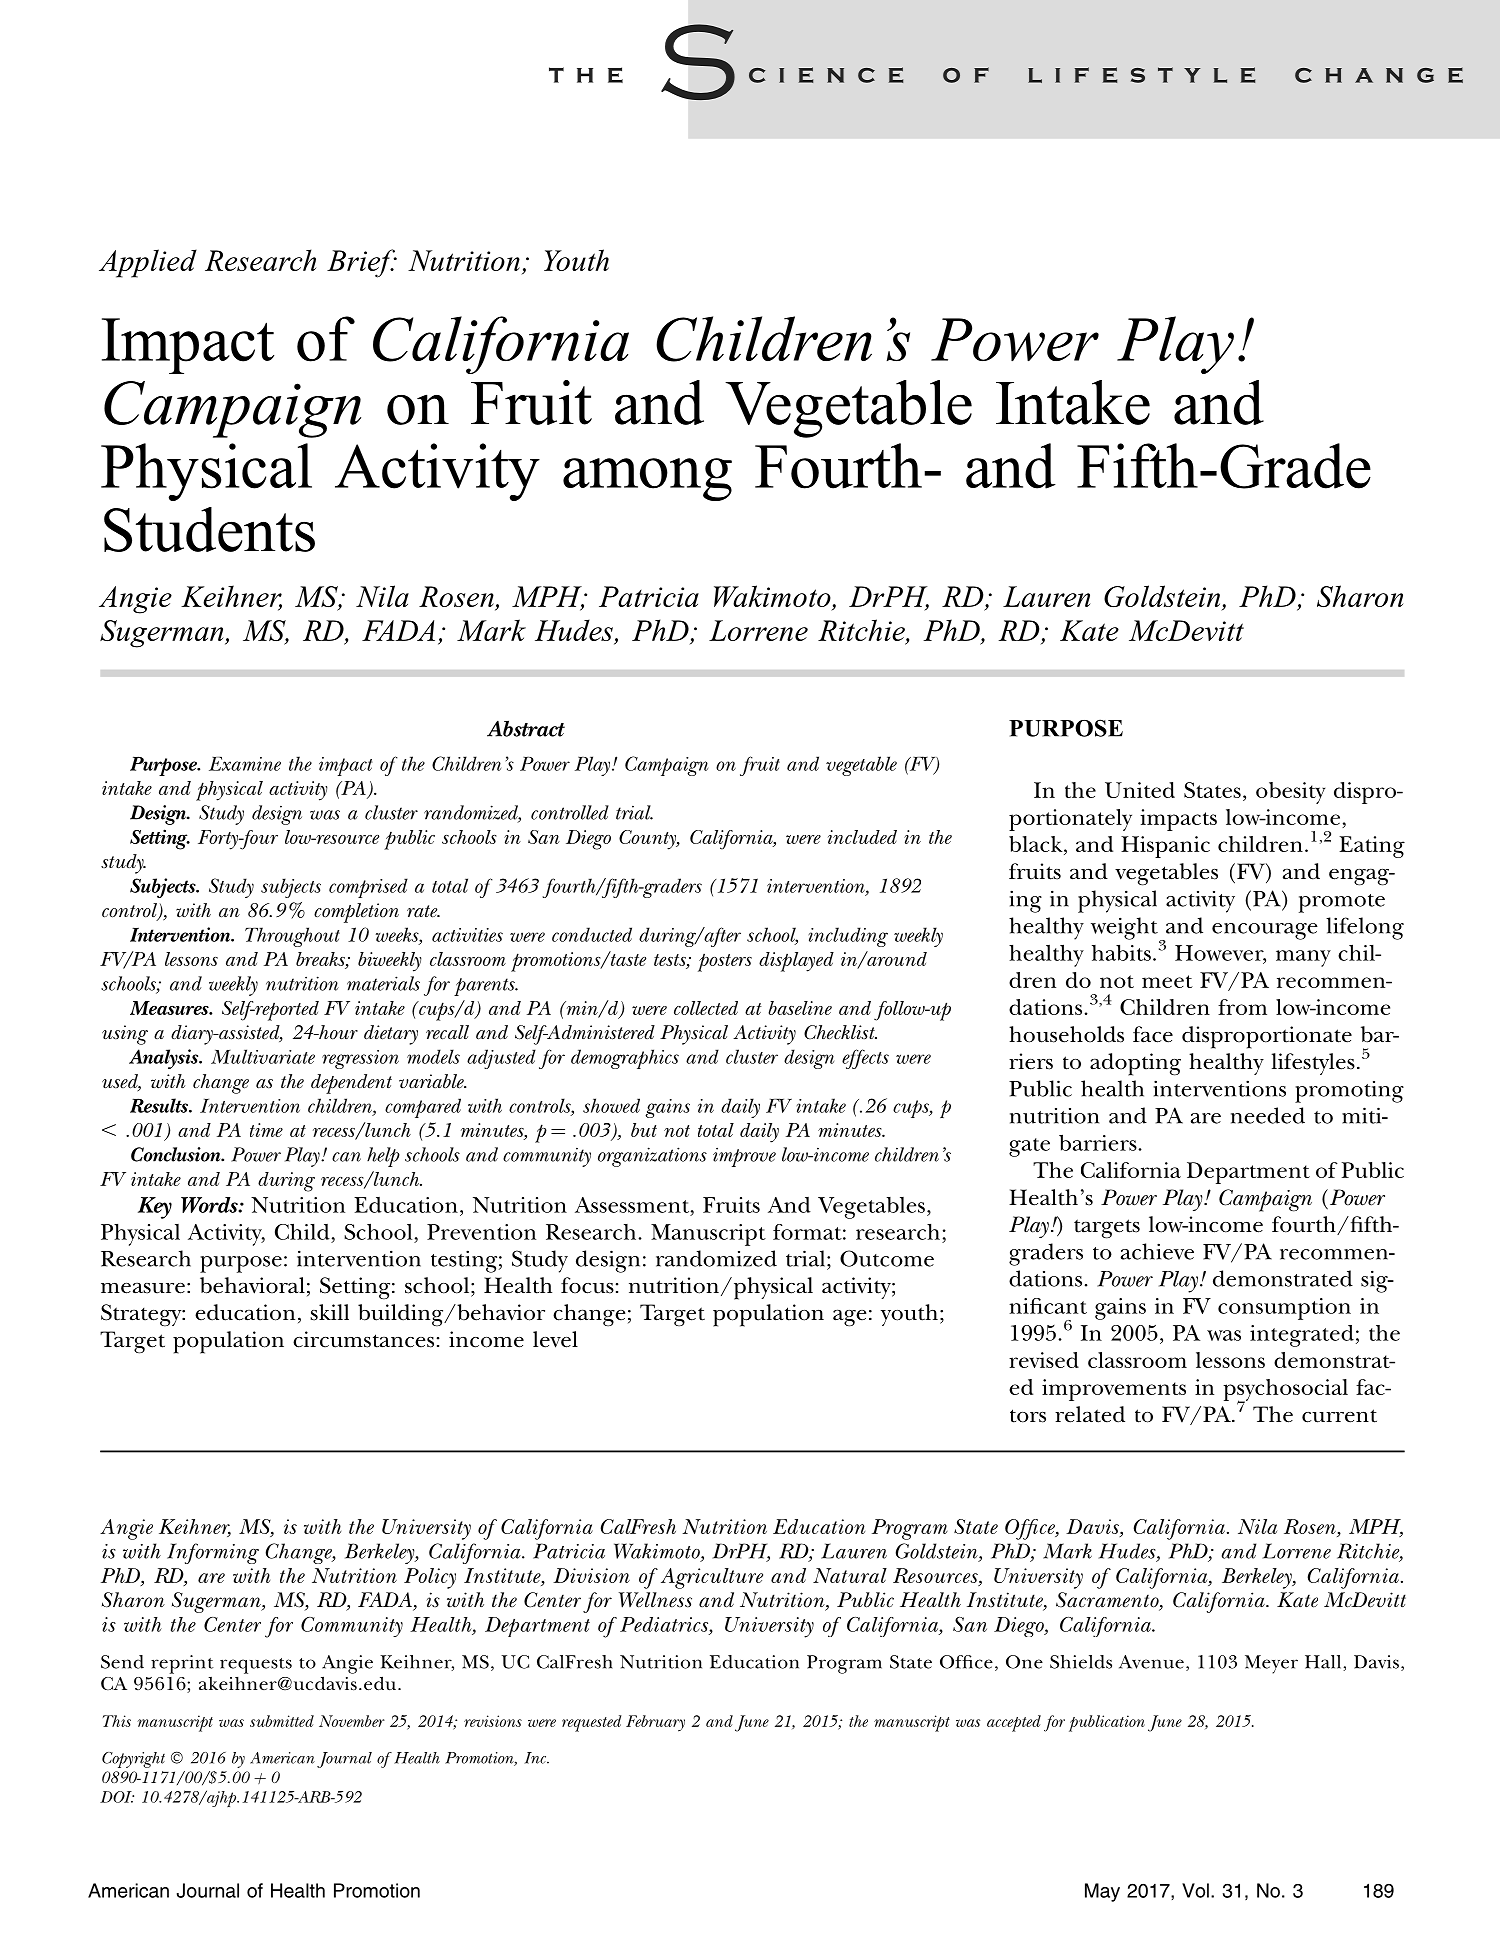 The width and height of the screenshot is (1500, 1942). What do you see at coordinates (526, 728) in the screenshot?
I see `Abstract` at bounding box center [526, 728].
